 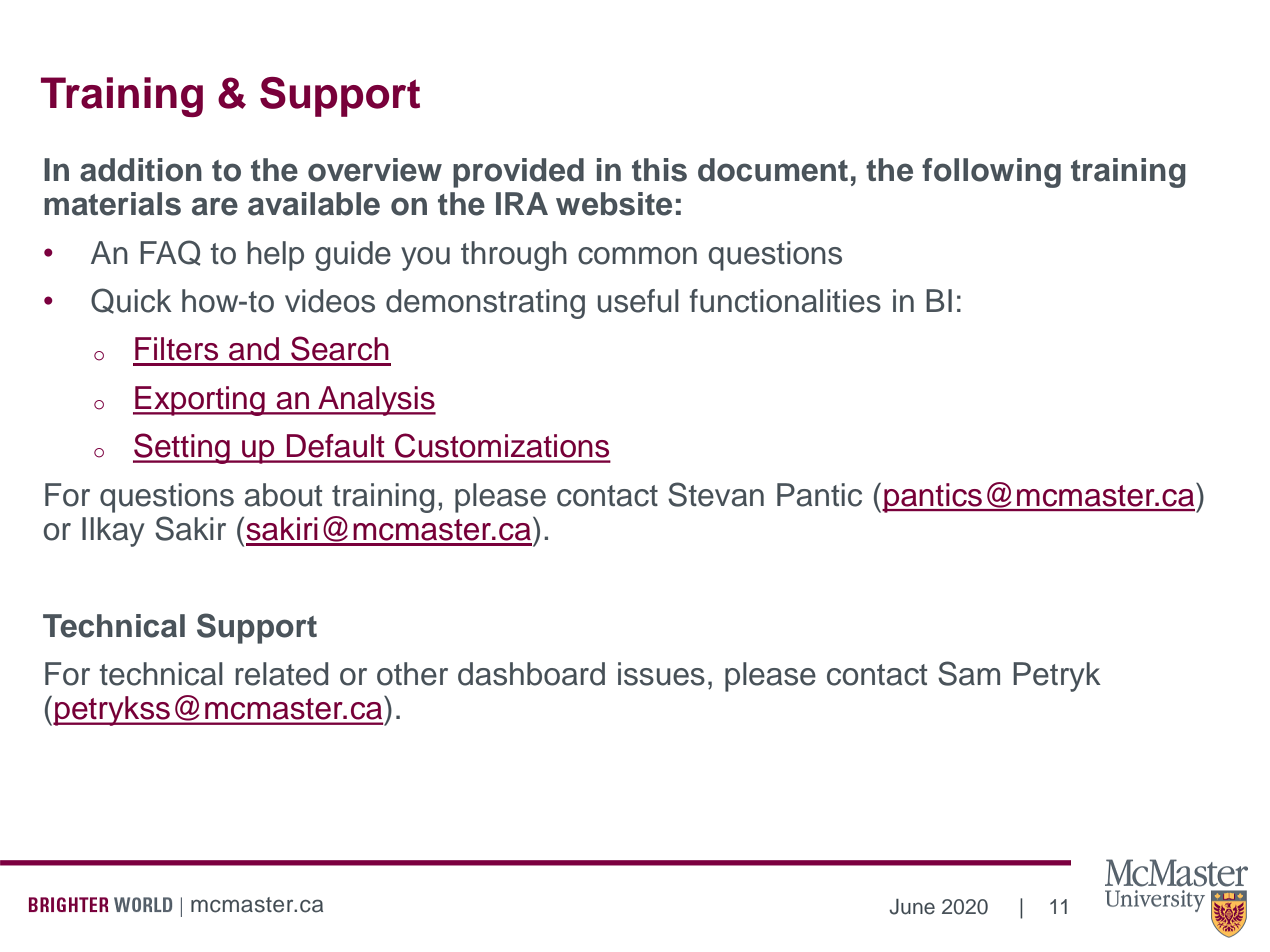 I want to click on are, so click(x=215, y=206).
